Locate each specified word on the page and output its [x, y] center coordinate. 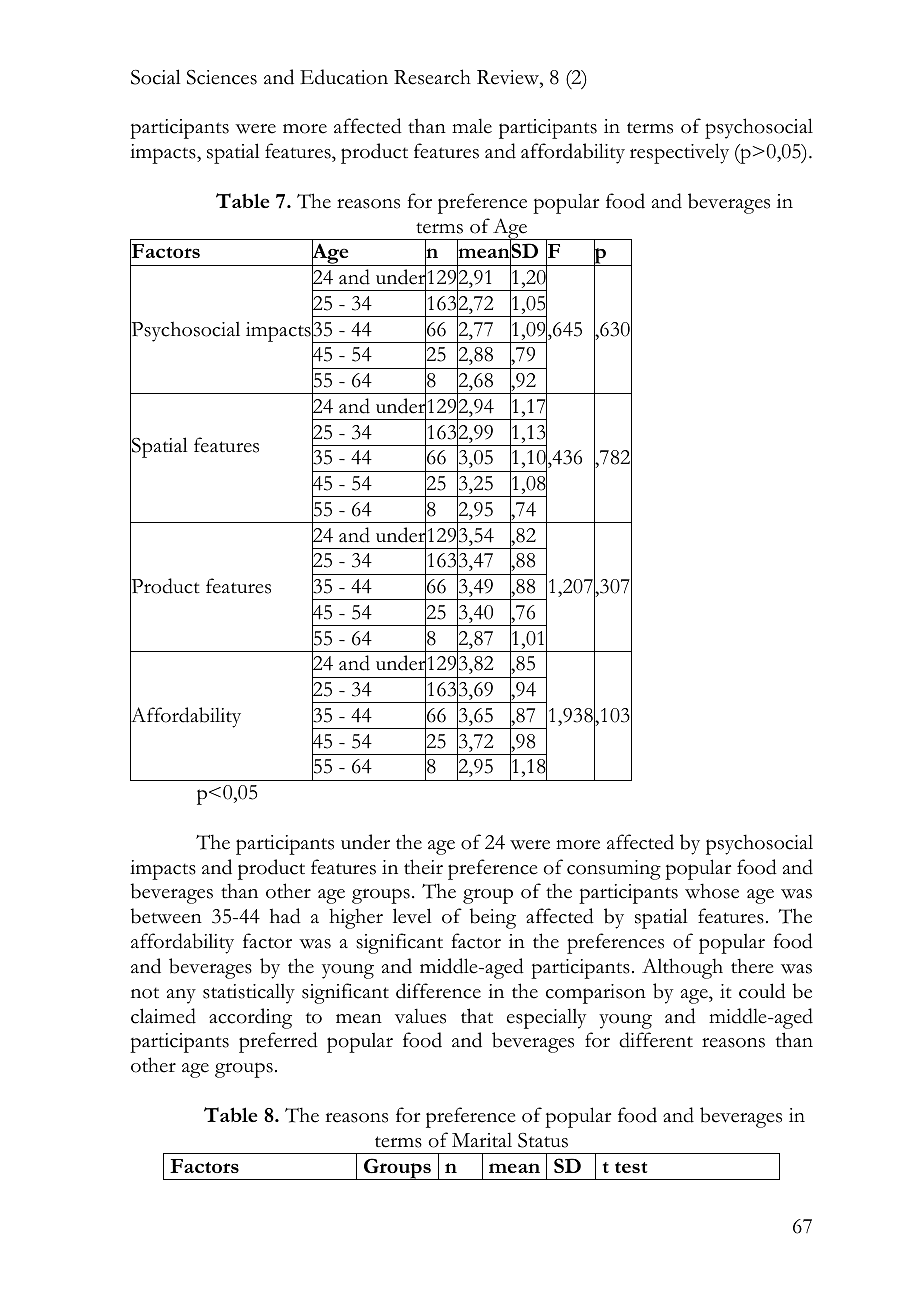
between [166, 916]
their [423, 867]
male [472, 126]
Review [509, 77]
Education [344, 77]
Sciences [222, 77]
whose [712, 891]
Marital [482, 1140]
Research [432, 77]
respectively [679, 153]
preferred [278, 1042]
